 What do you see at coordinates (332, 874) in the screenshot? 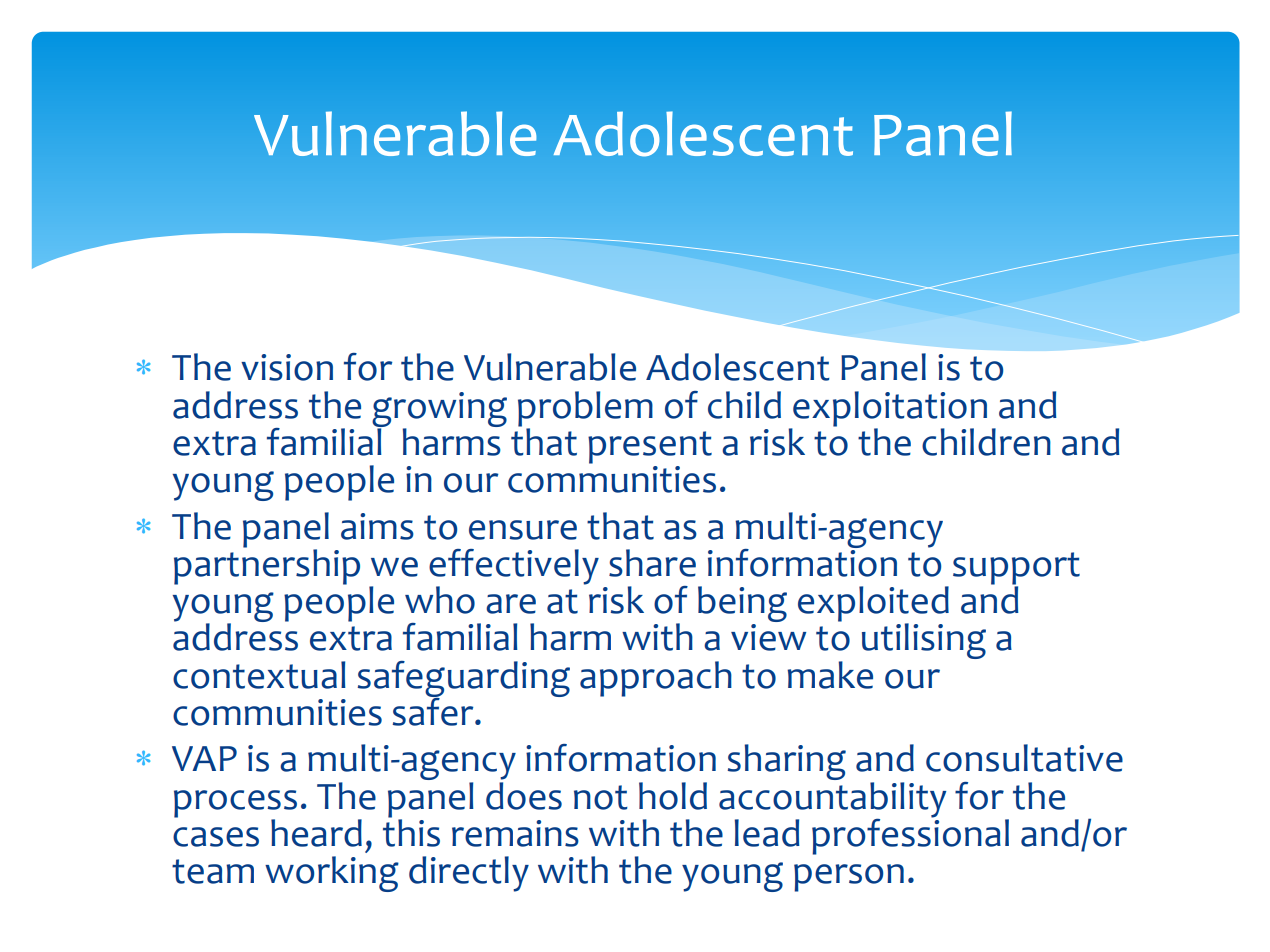
I see `working` at bounding box center [332, 874].
